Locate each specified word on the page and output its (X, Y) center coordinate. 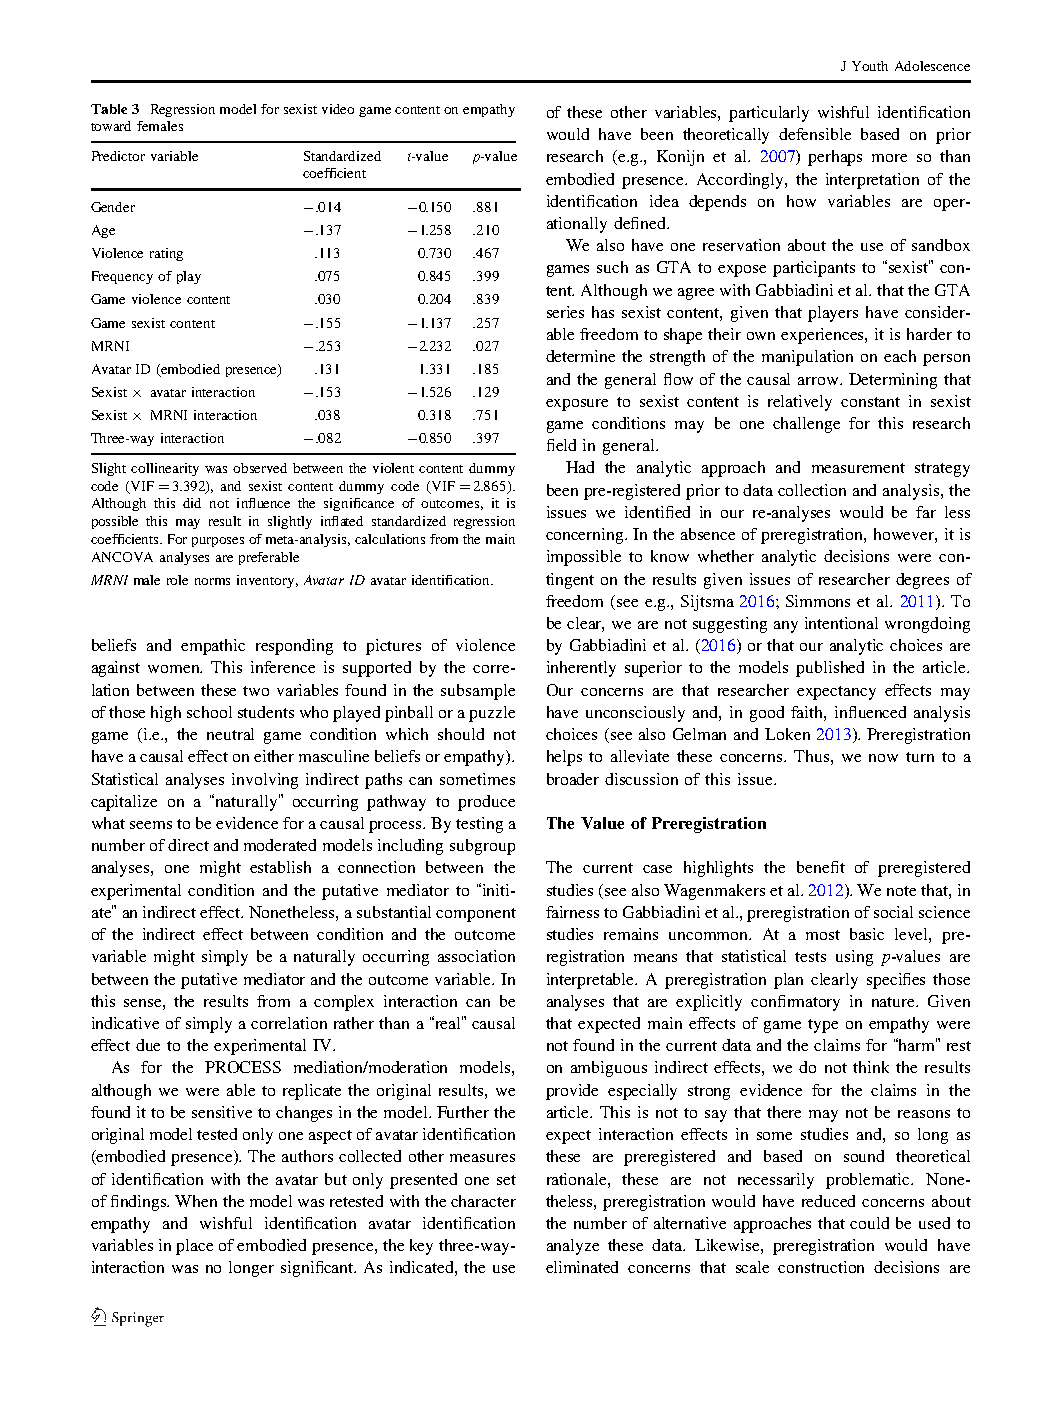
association (476, 956)
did (192, 503)
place (194, 1247)
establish (280, 867)
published (830, 669)
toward (111, 126)
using (854, 958)
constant (870, 402)
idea (664, 201)
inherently (581, 669)
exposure (577, 405)
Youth (870, 66)
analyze (573, 1247)
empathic (213, 647)
